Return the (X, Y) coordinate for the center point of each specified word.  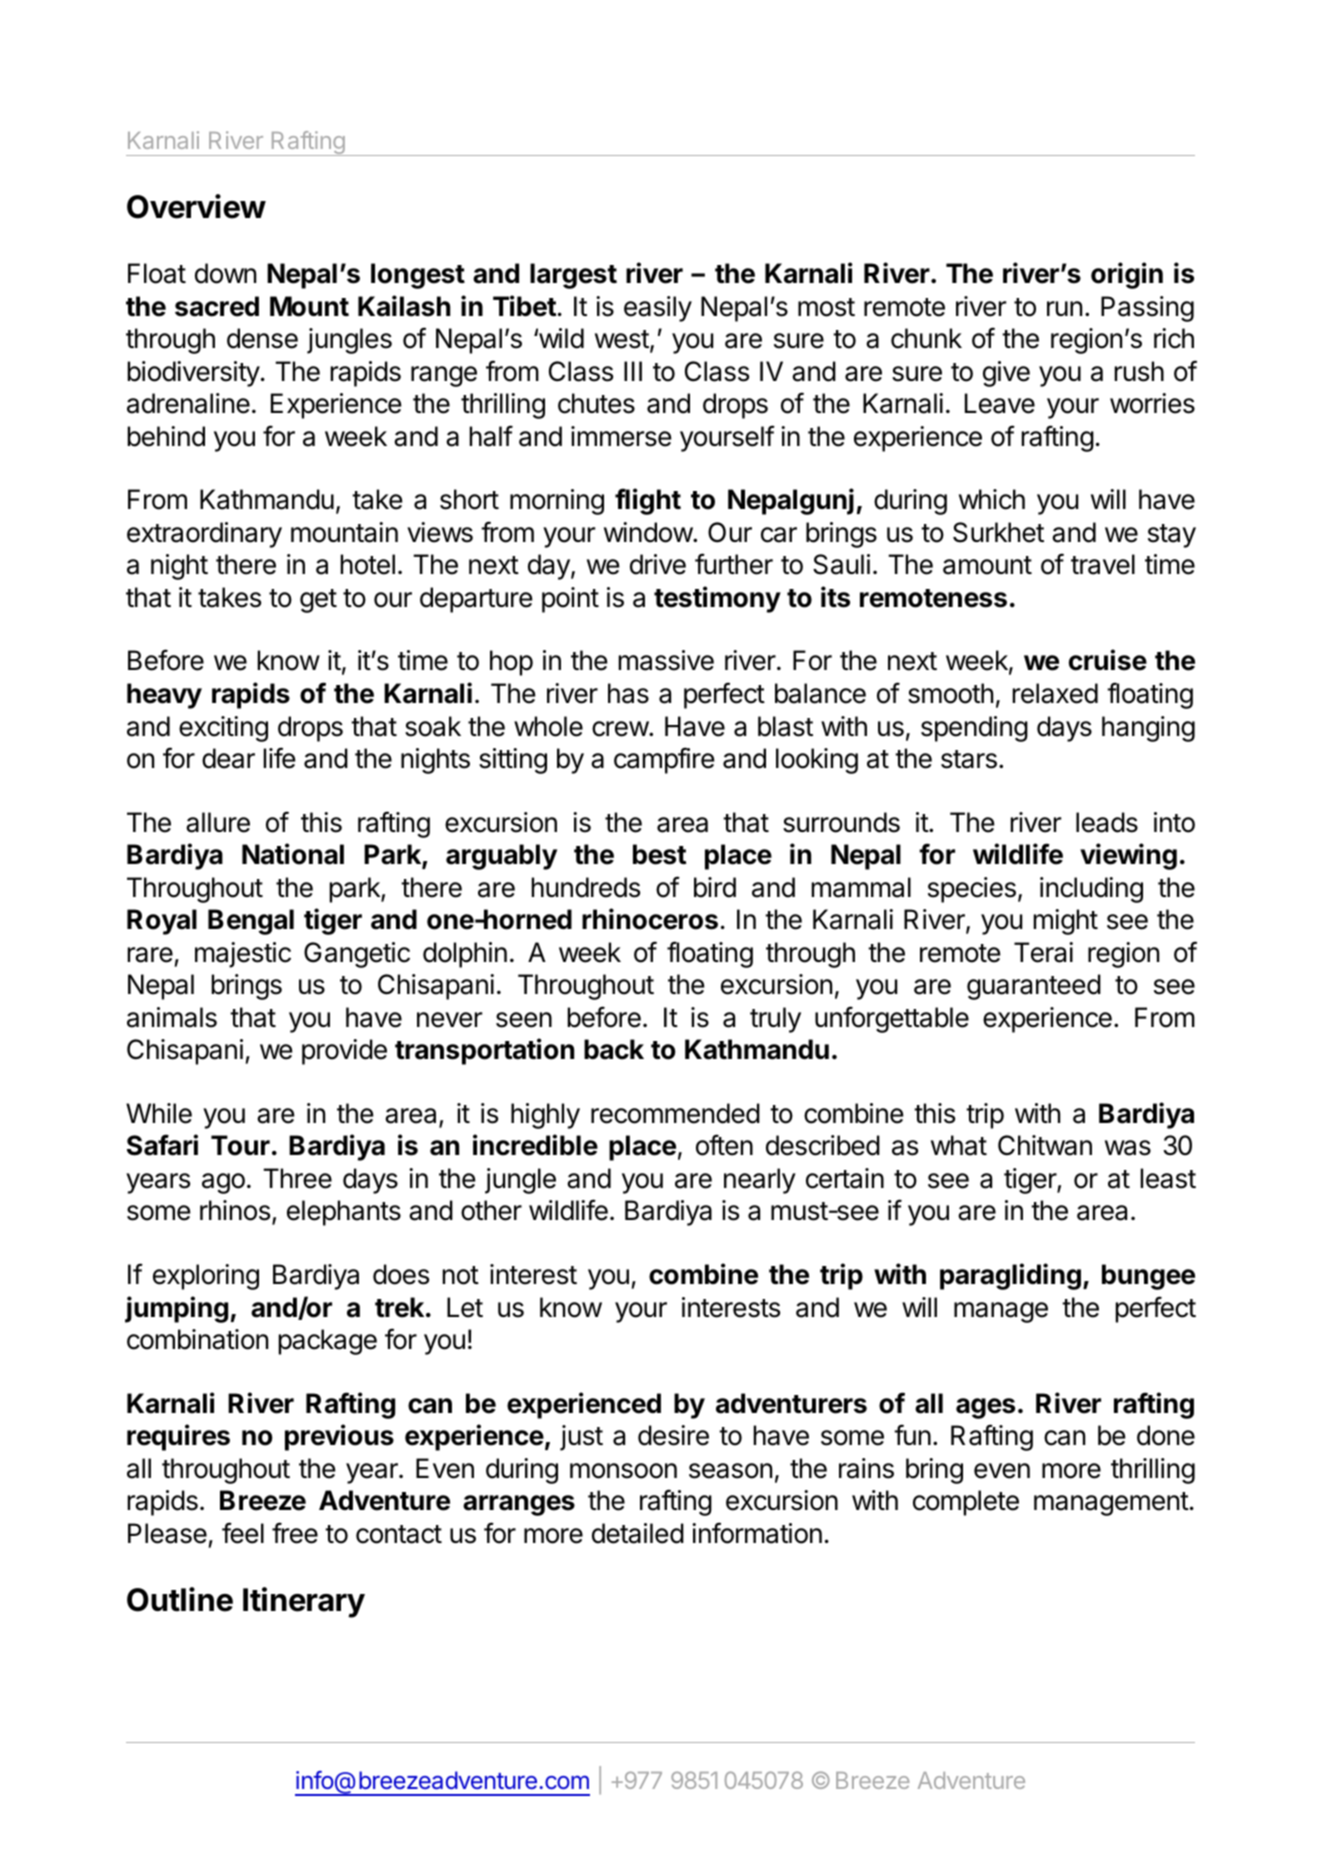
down (225, 273)
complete (966, 1503)
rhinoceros (650, 919)
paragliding (1010, 1276)
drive (658, 564)
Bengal (251, 922)
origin (1127, 275)
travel (1103, 564)
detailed (638, 1533)
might (1065, 922)
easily (658, 309)
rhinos (235, 1210)
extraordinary (204, 535)
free (295, 1533)
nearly (760, 1181)
